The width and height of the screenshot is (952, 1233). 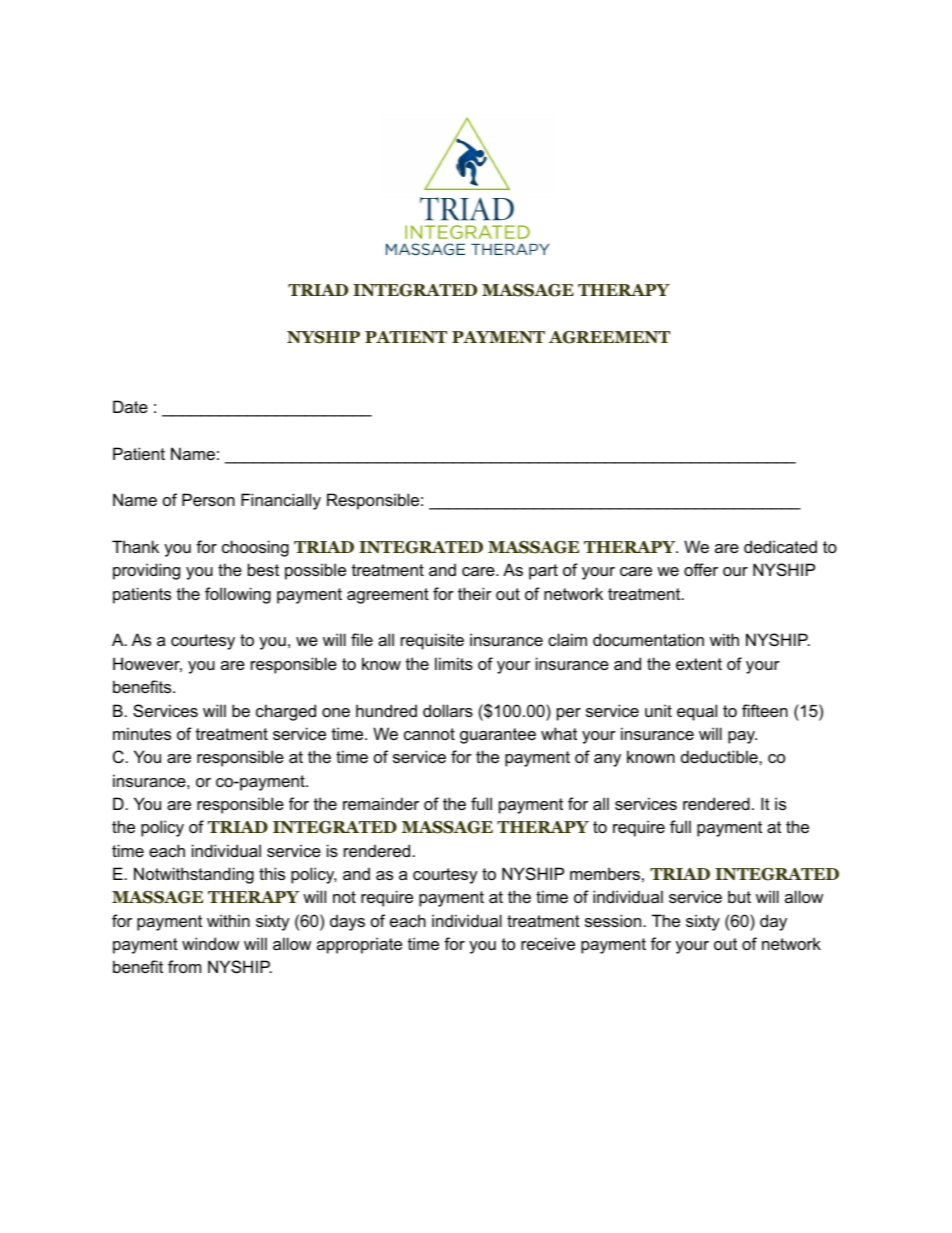 What do you see at coordinates (429, 734) in the screenshot?
I see `cannot` at bounding box center [429, 734].
